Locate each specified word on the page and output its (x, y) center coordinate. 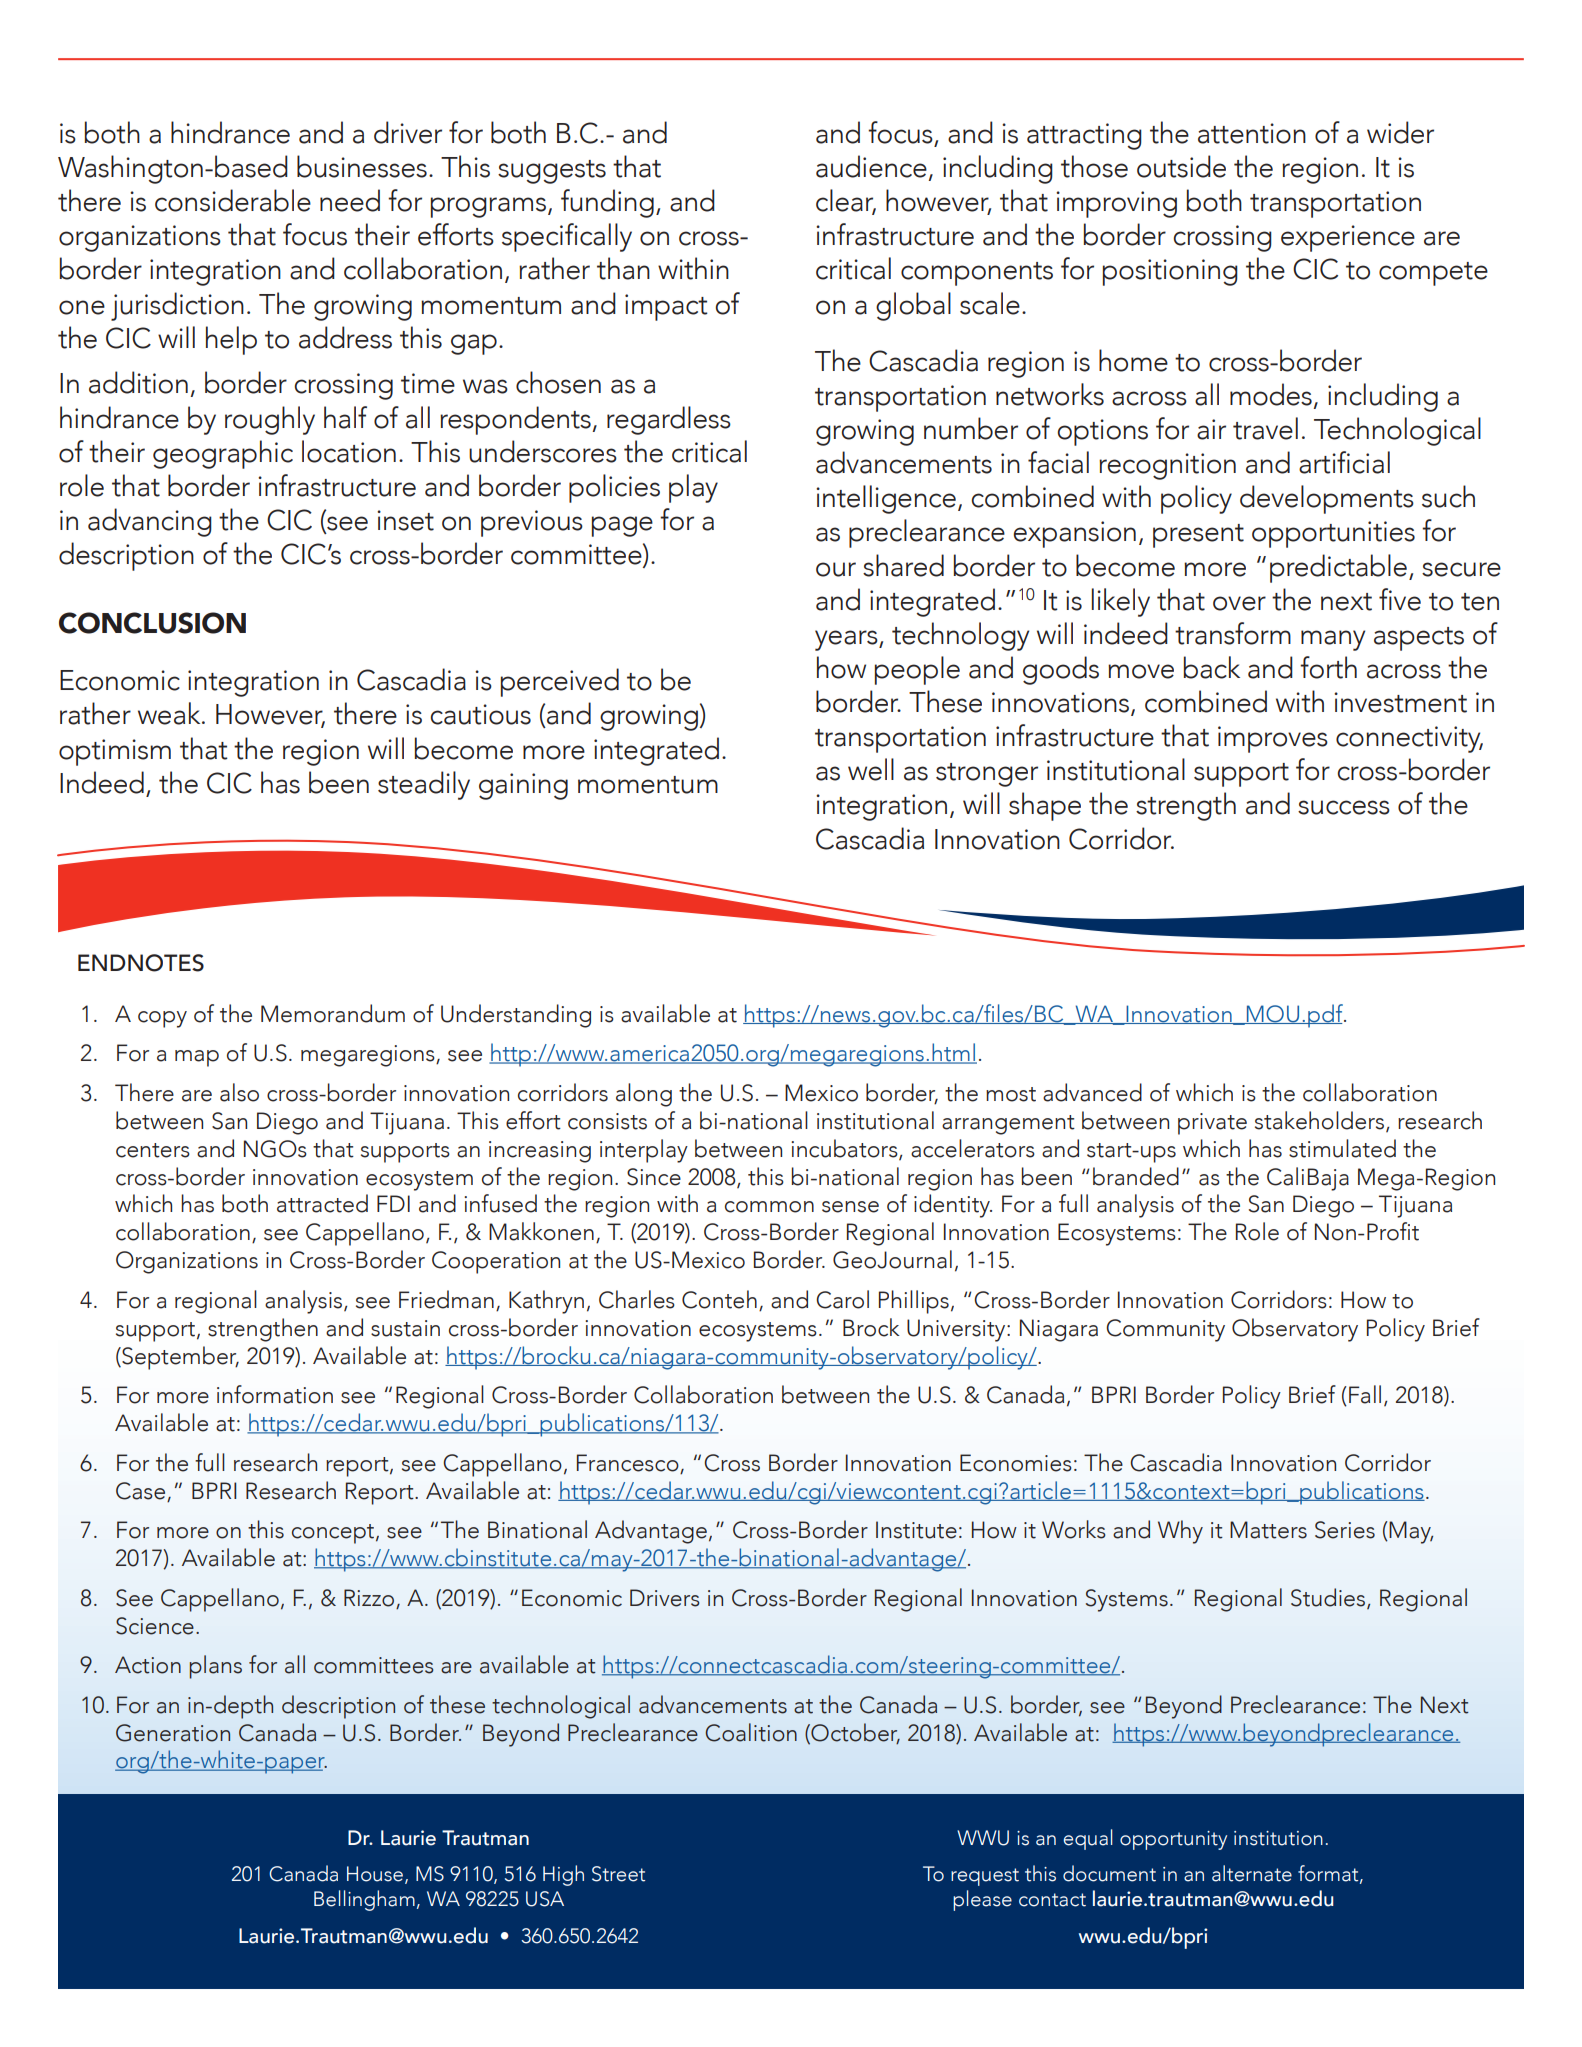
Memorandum (333, 1013)
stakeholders (1321, 1121)
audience (871, 166)
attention (1252, 133)
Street (618, 1874)
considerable (233, 200)
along (644, 1095)
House (375, 1874)
